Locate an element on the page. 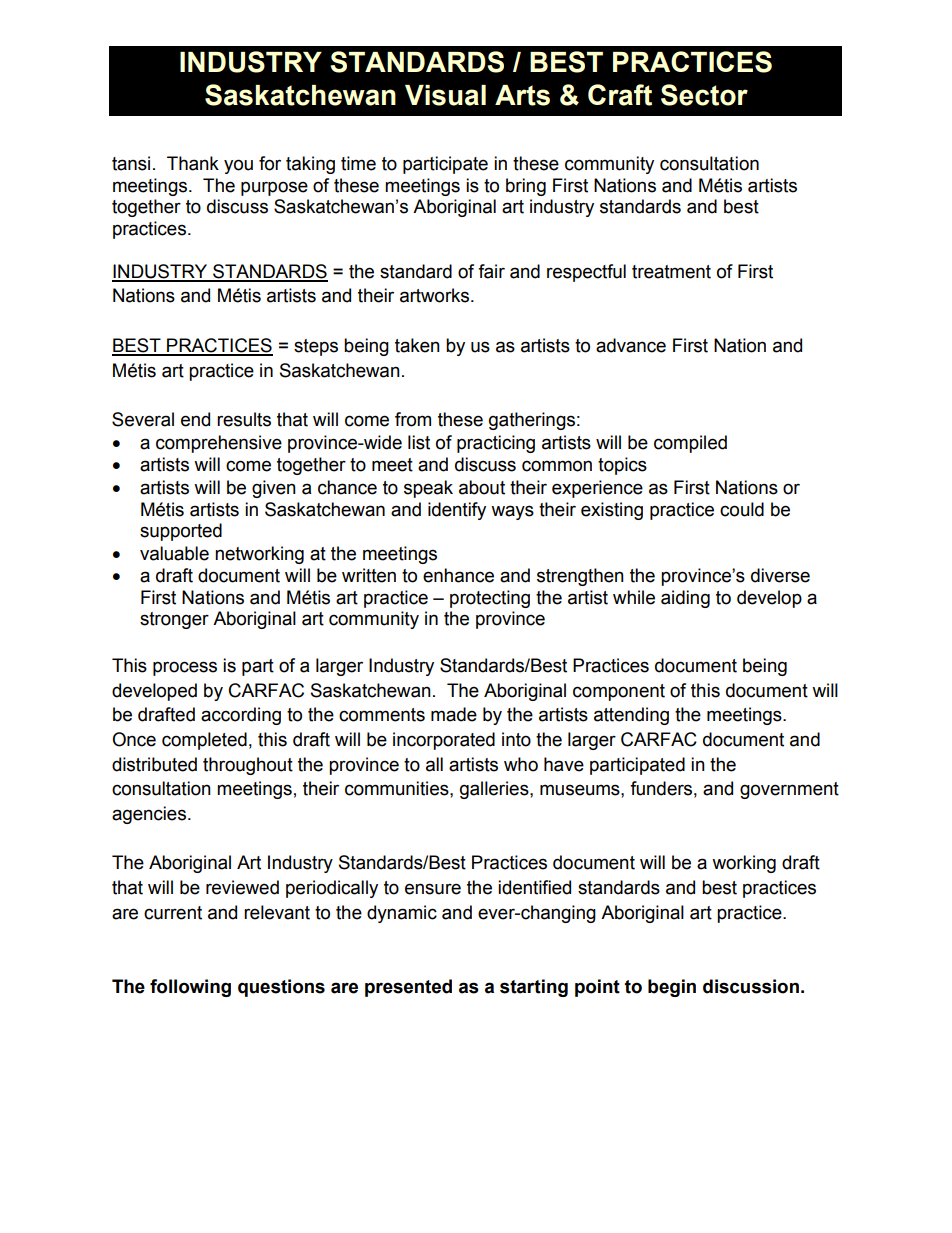 Image resolution: width=952 pixels, height=1233 pixels. begin is located at coordinates (672, 988).
